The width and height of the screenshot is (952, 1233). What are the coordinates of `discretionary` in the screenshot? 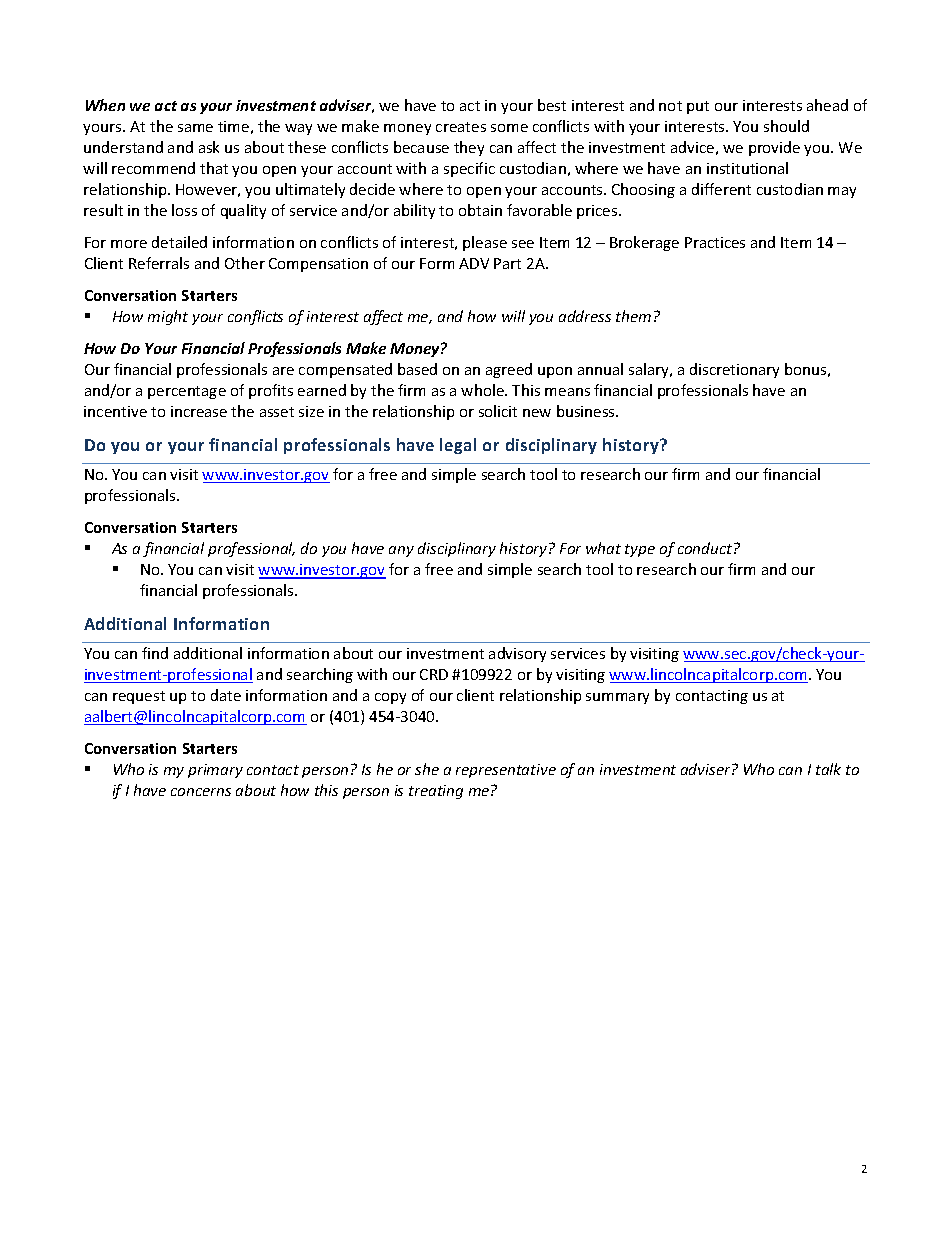 It's located at (734, 370).
